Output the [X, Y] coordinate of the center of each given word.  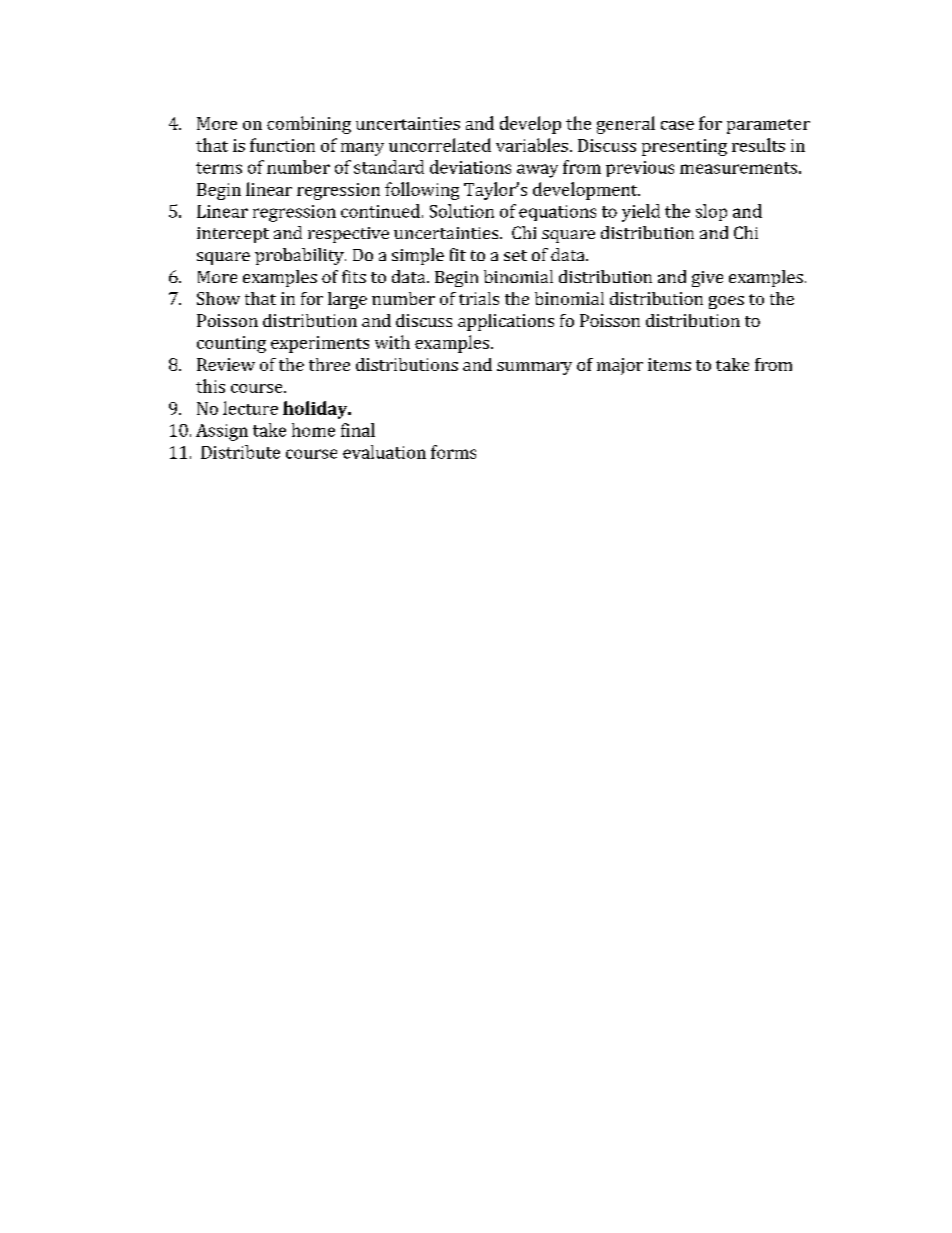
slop [711, 212]
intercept [233, 235]
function [282, 145]
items [669, 364]
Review [226, 364]
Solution [462, 211]
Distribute [240, 452]
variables [532, 145]
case [677, 125]
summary [534, 368]
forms [453, 452]
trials [479, 298]
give [707, 279]
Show [218, 298]
